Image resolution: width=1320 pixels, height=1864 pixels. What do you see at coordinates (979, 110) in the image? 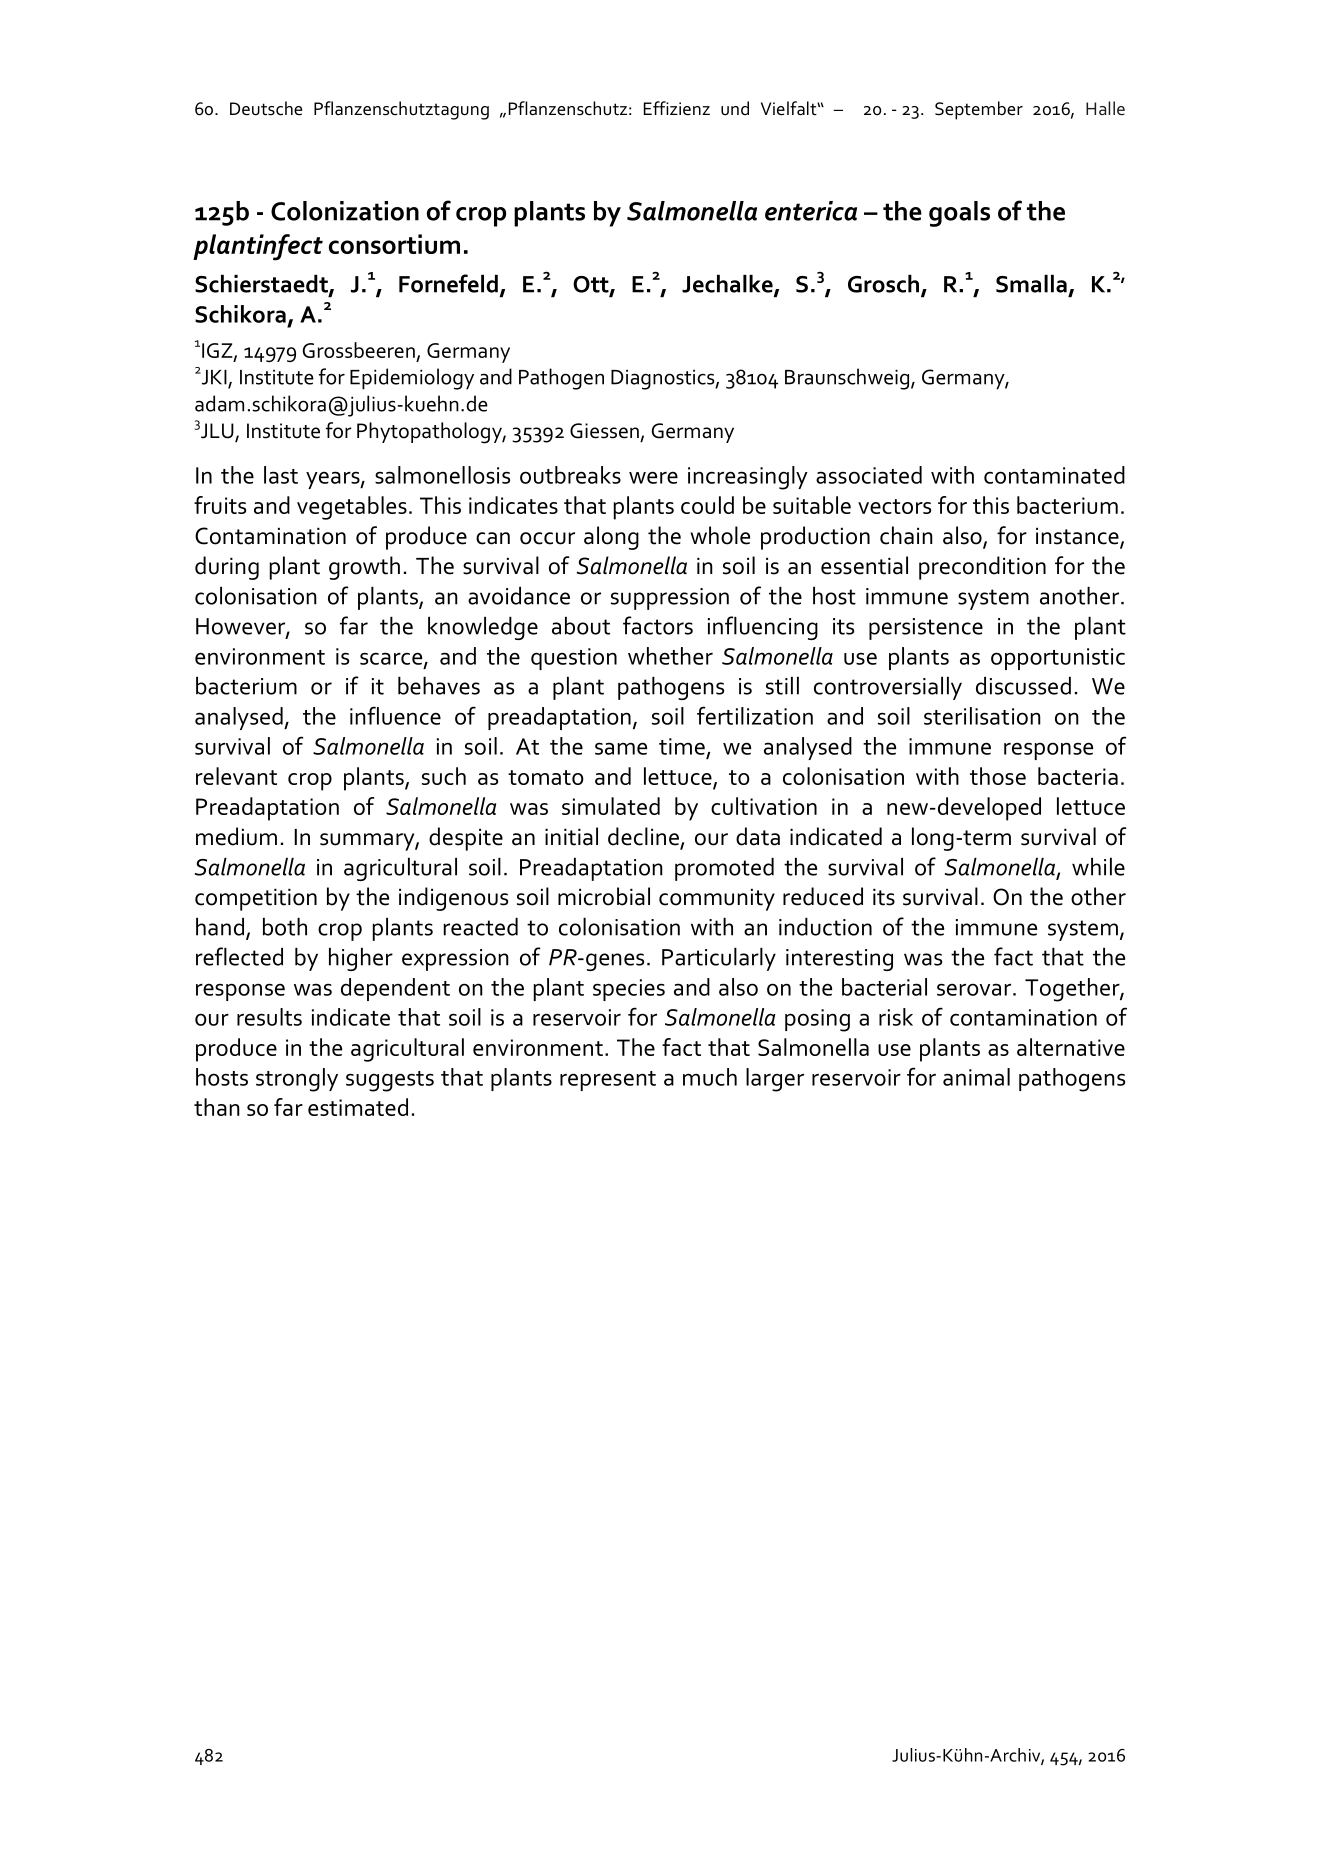
I see `September` at bounding box center [979, 110].
